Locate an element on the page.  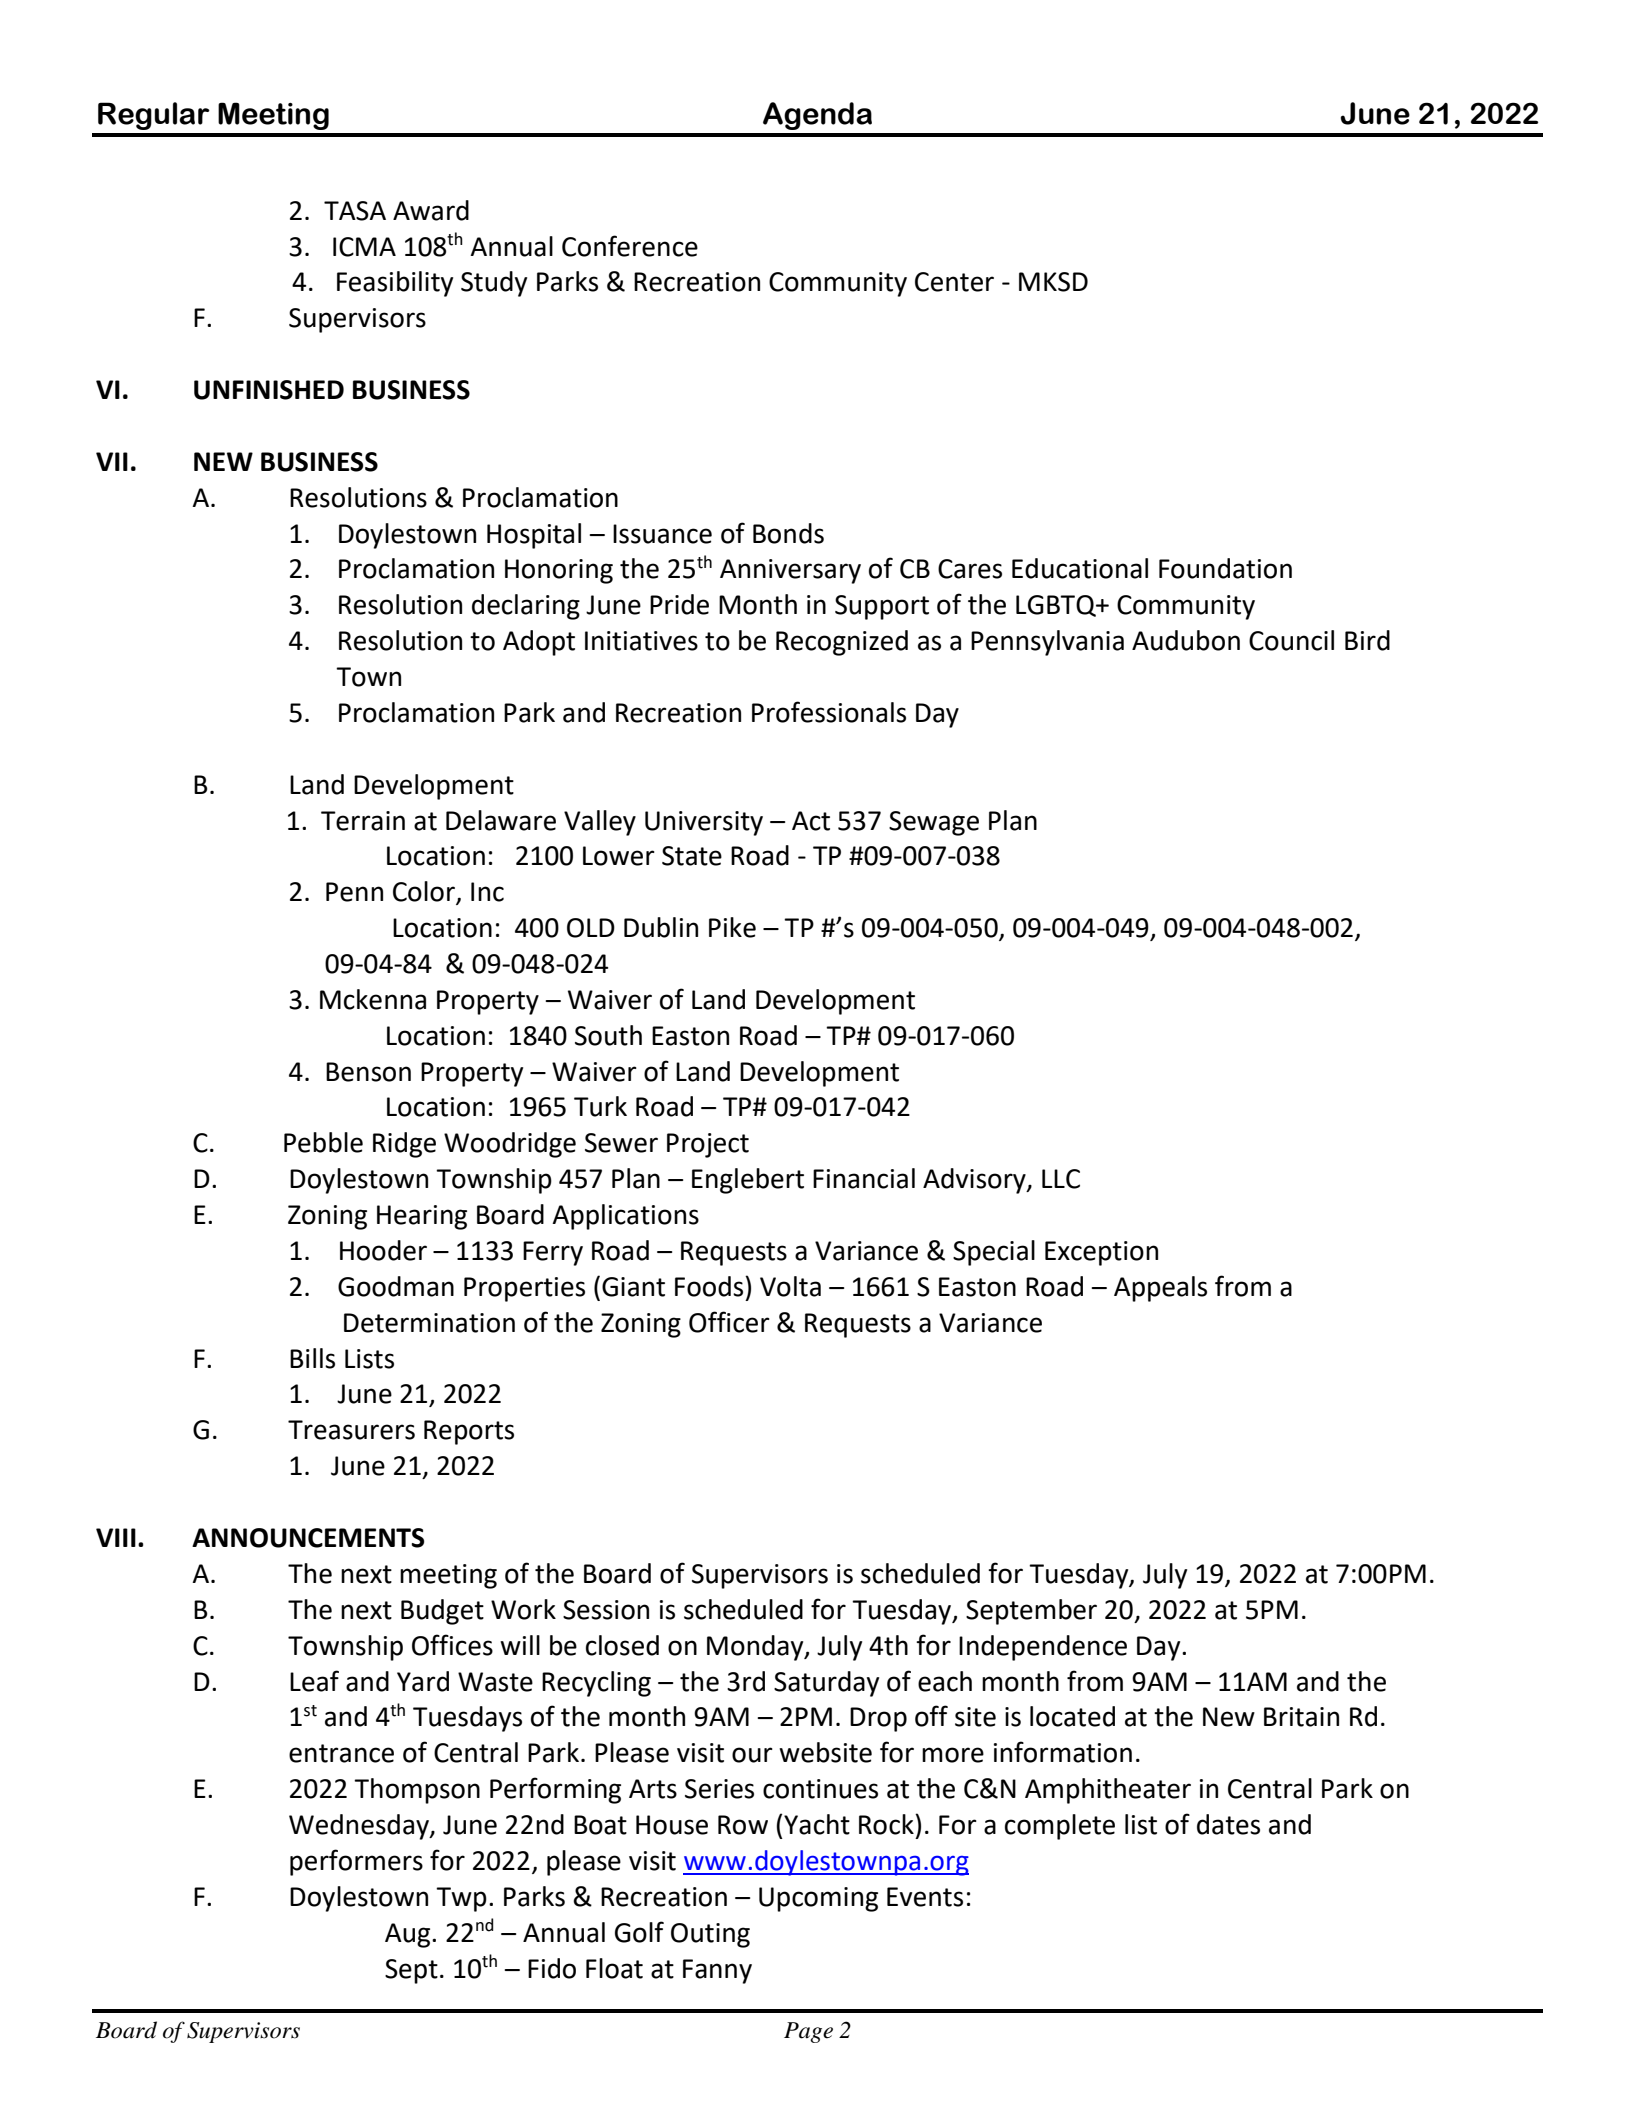
Project is located at coordinates (708, 1145).
